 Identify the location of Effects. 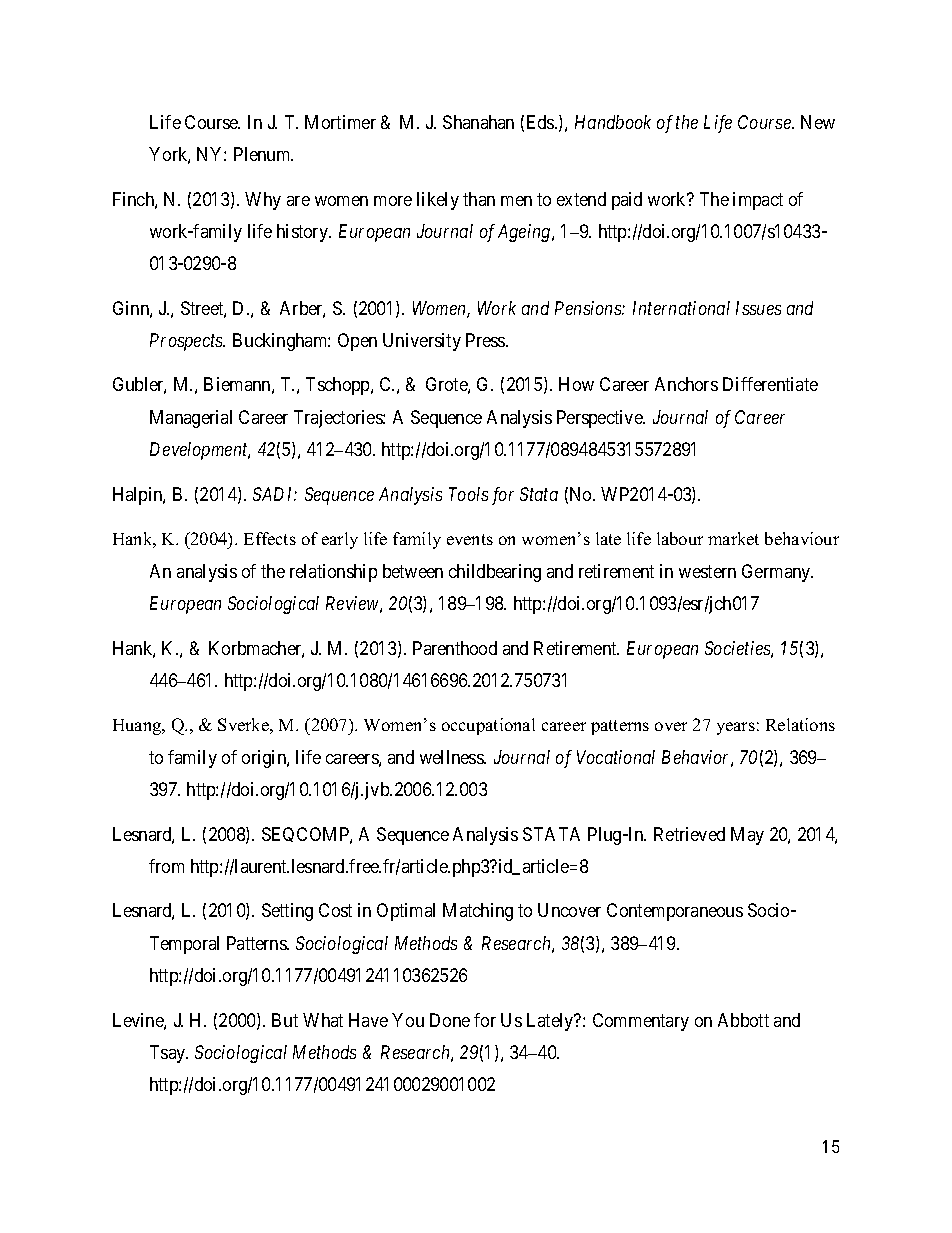
(270, 538).
